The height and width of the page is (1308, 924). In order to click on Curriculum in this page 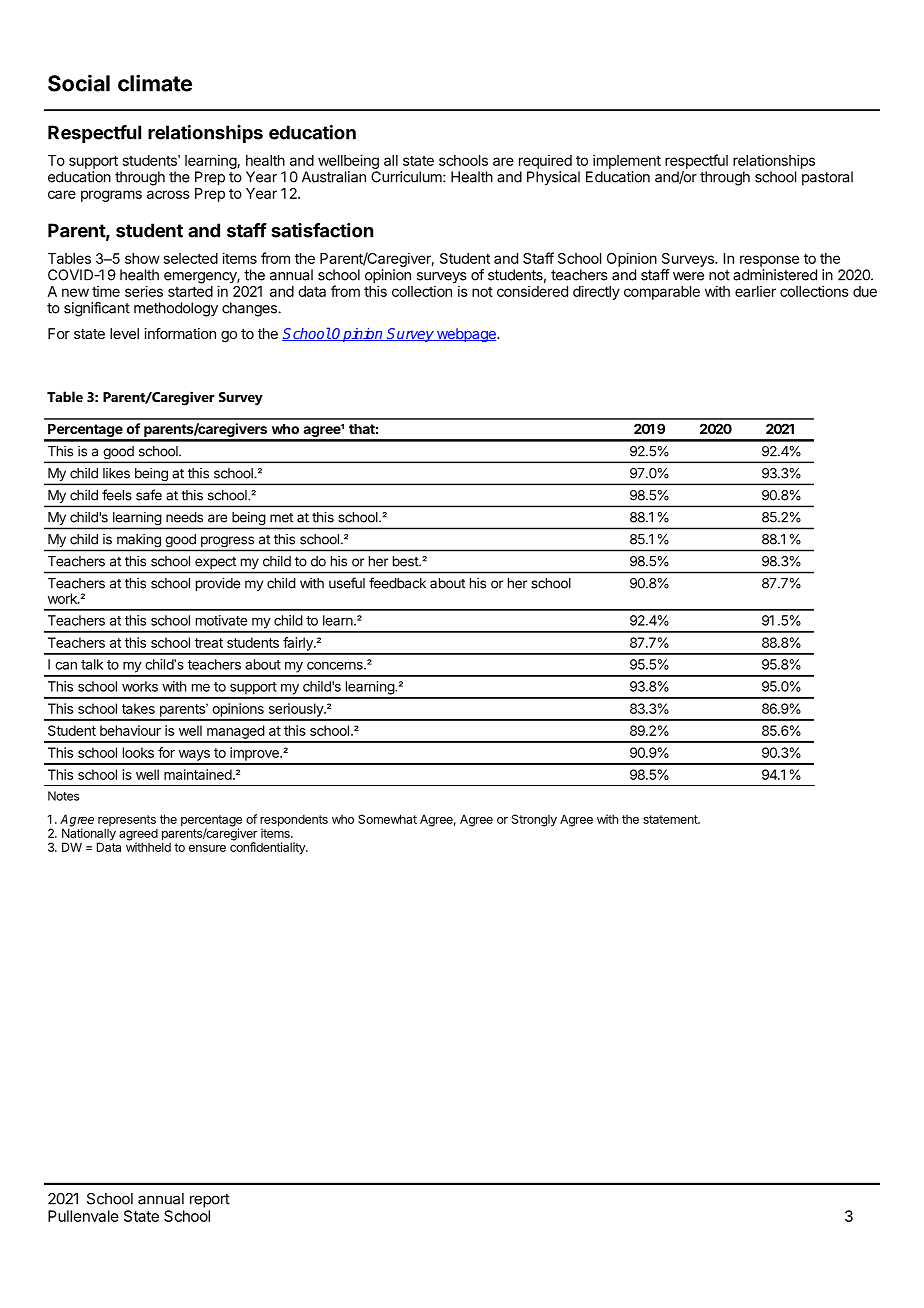, I will do `click(407, 177)`.
